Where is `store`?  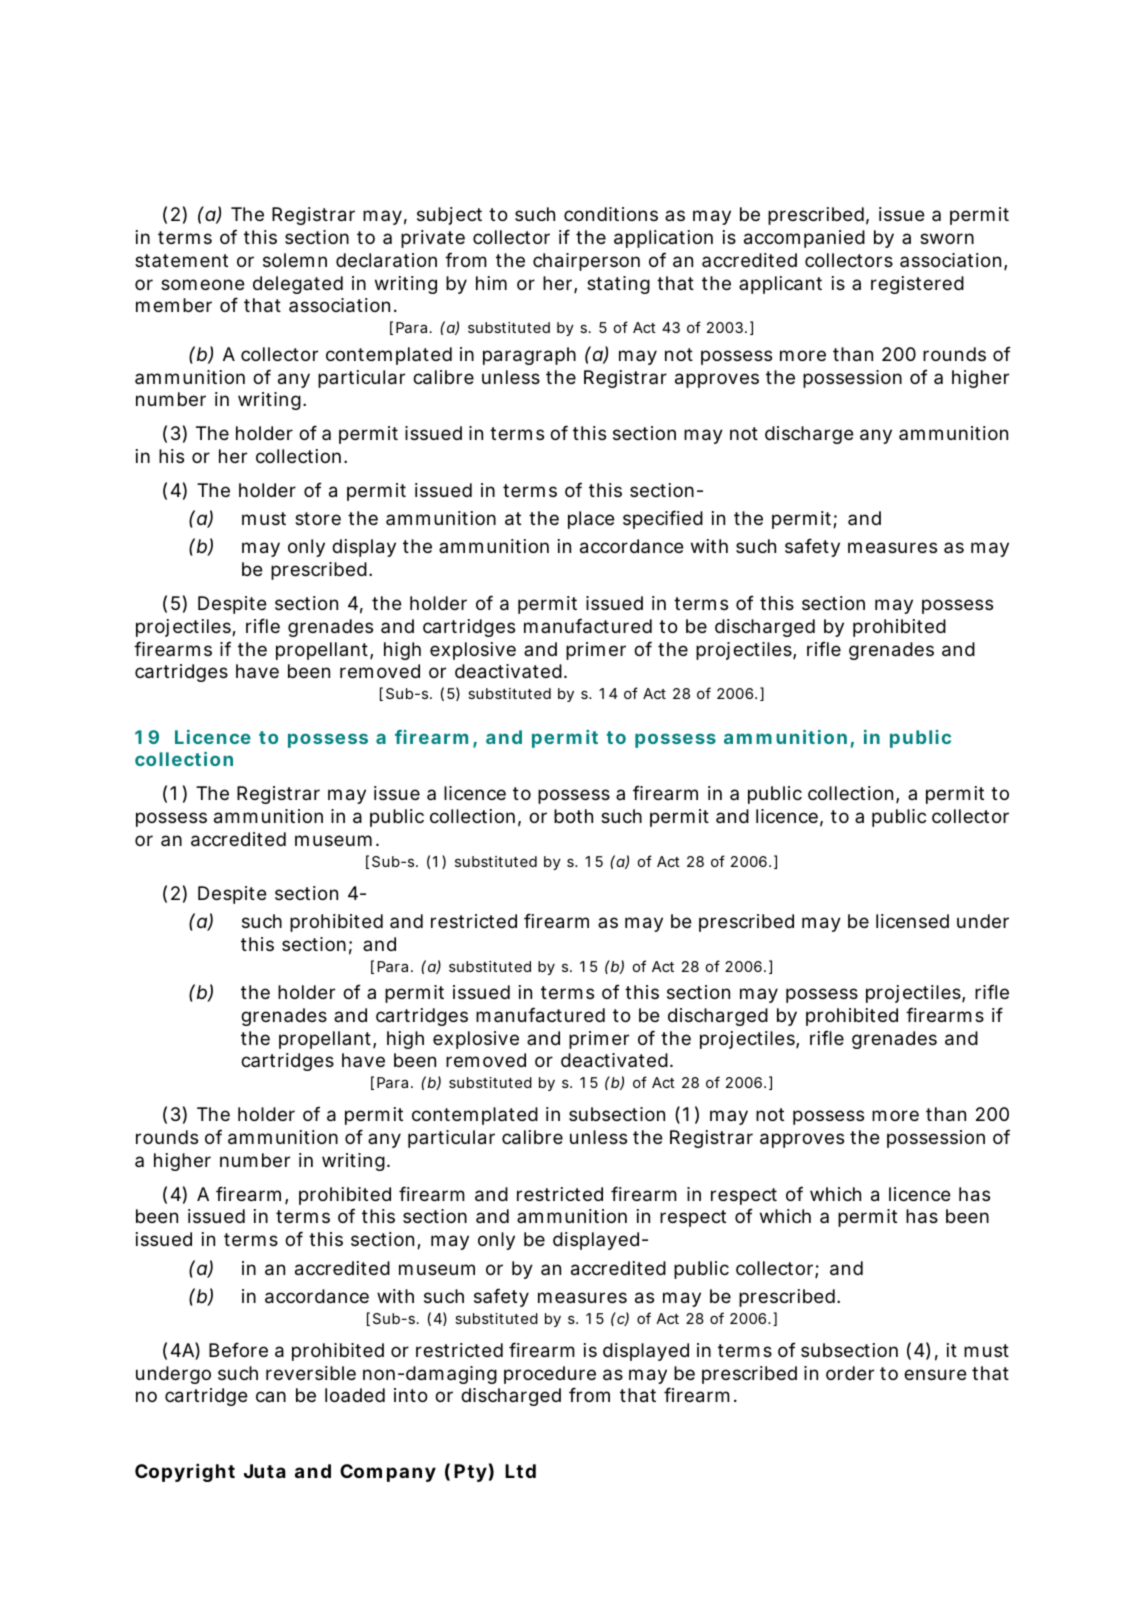 store is located at coordinates (318, 518).
